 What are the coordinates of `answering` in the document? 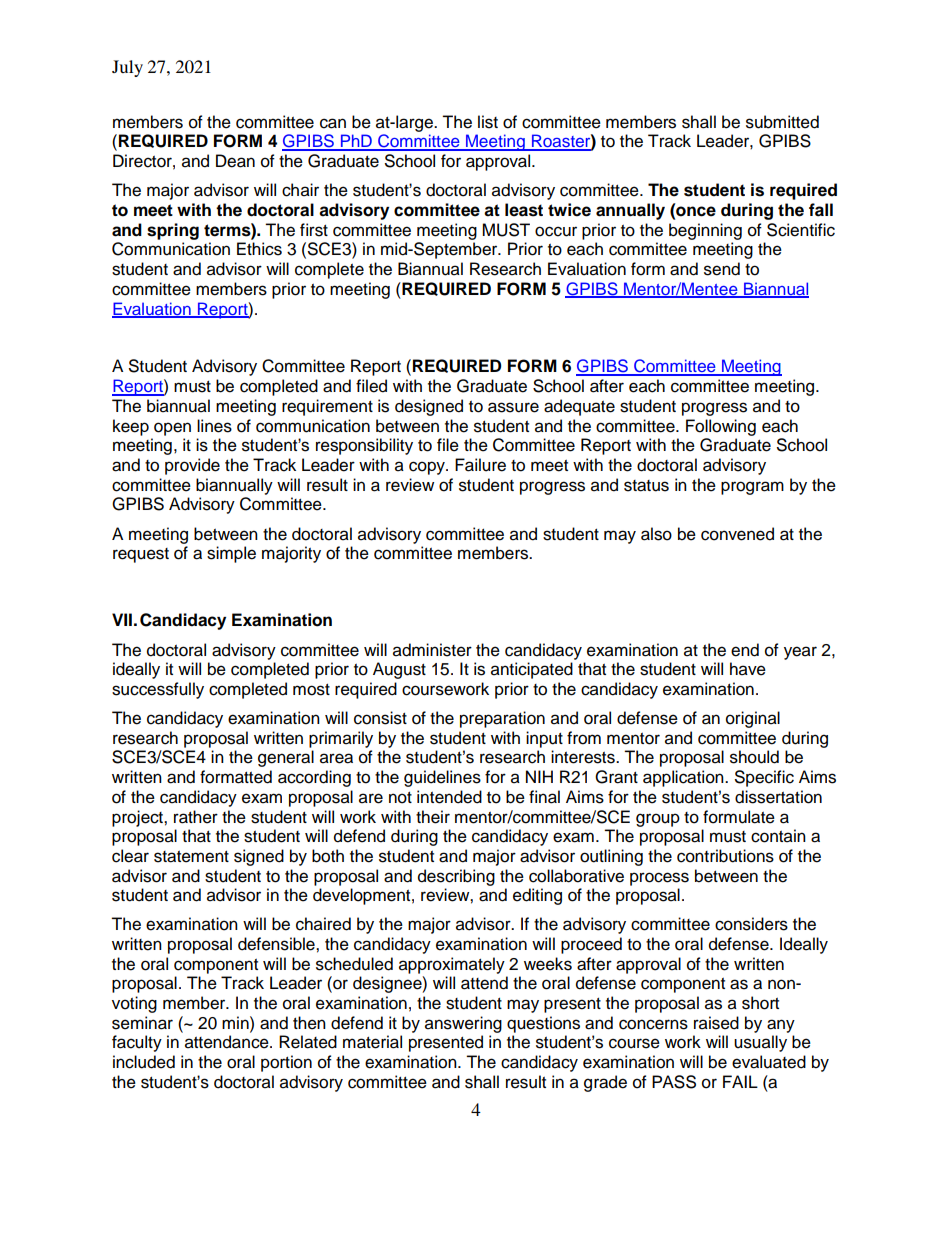 It's located at (463, 1024).
